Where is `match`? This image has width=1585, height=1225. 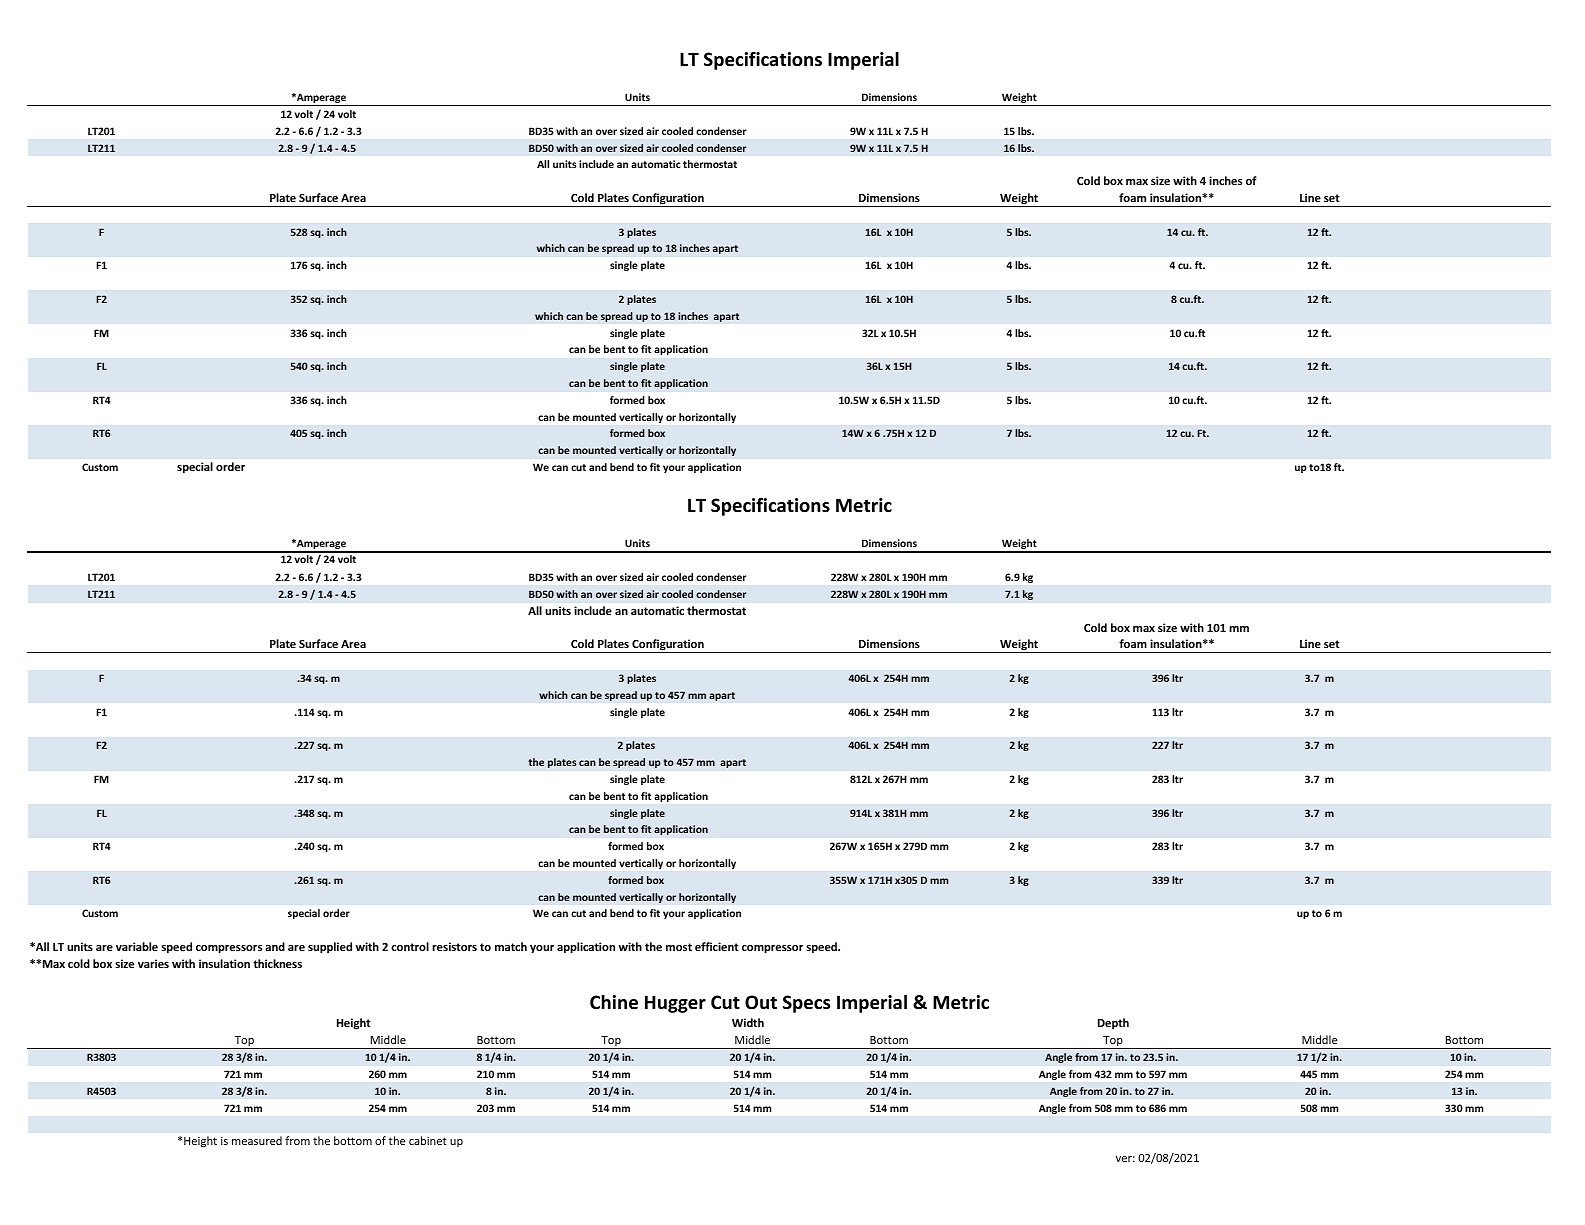
match is located at coordinates (511, 946).
